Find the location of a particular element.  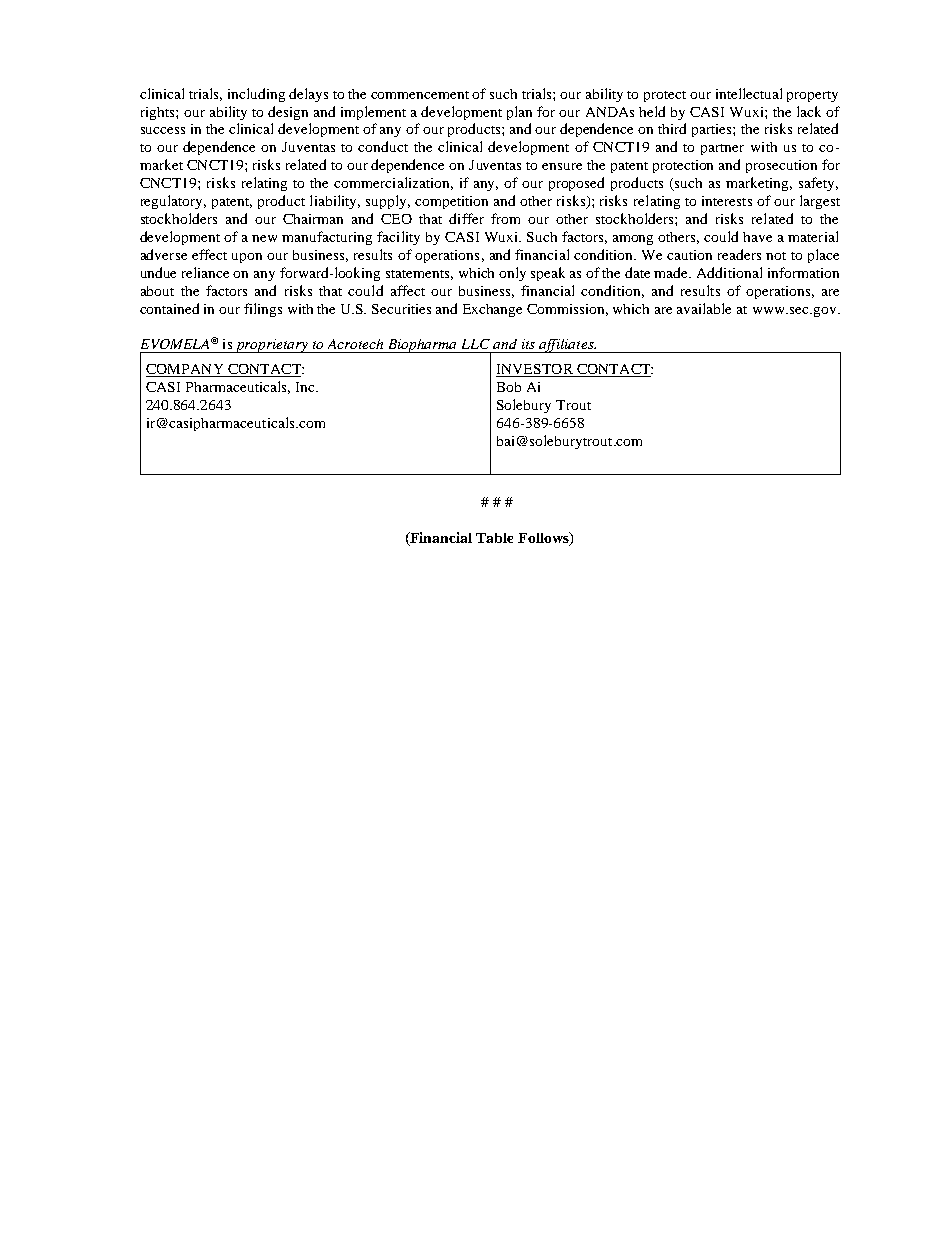

upon is located at coordinates (247, 258).
